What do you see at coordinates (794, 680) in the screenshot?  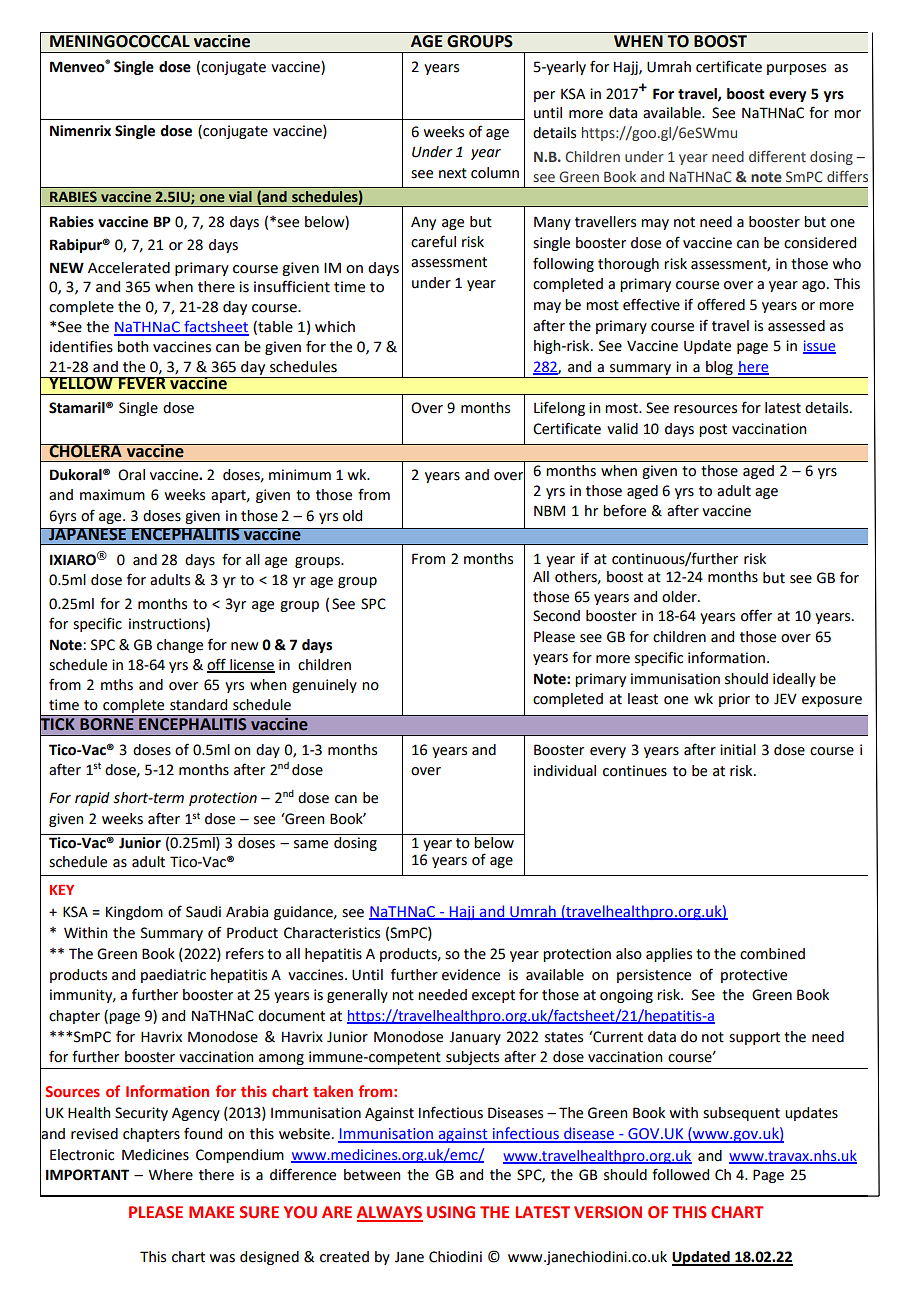 I see `ideally` at bounding box center [794, 680].
